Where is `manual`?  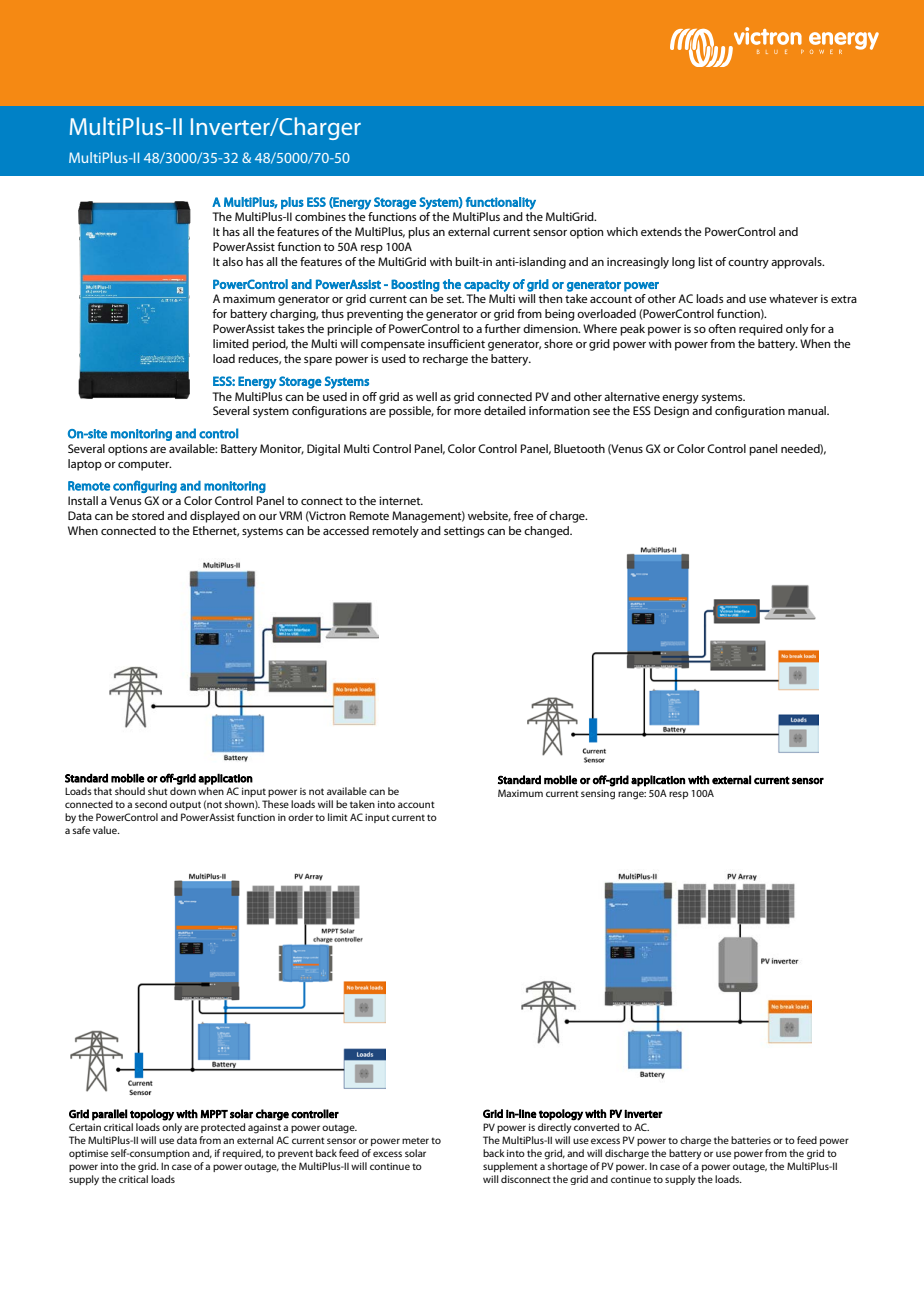
manual is located at coordinates (808, 410).
